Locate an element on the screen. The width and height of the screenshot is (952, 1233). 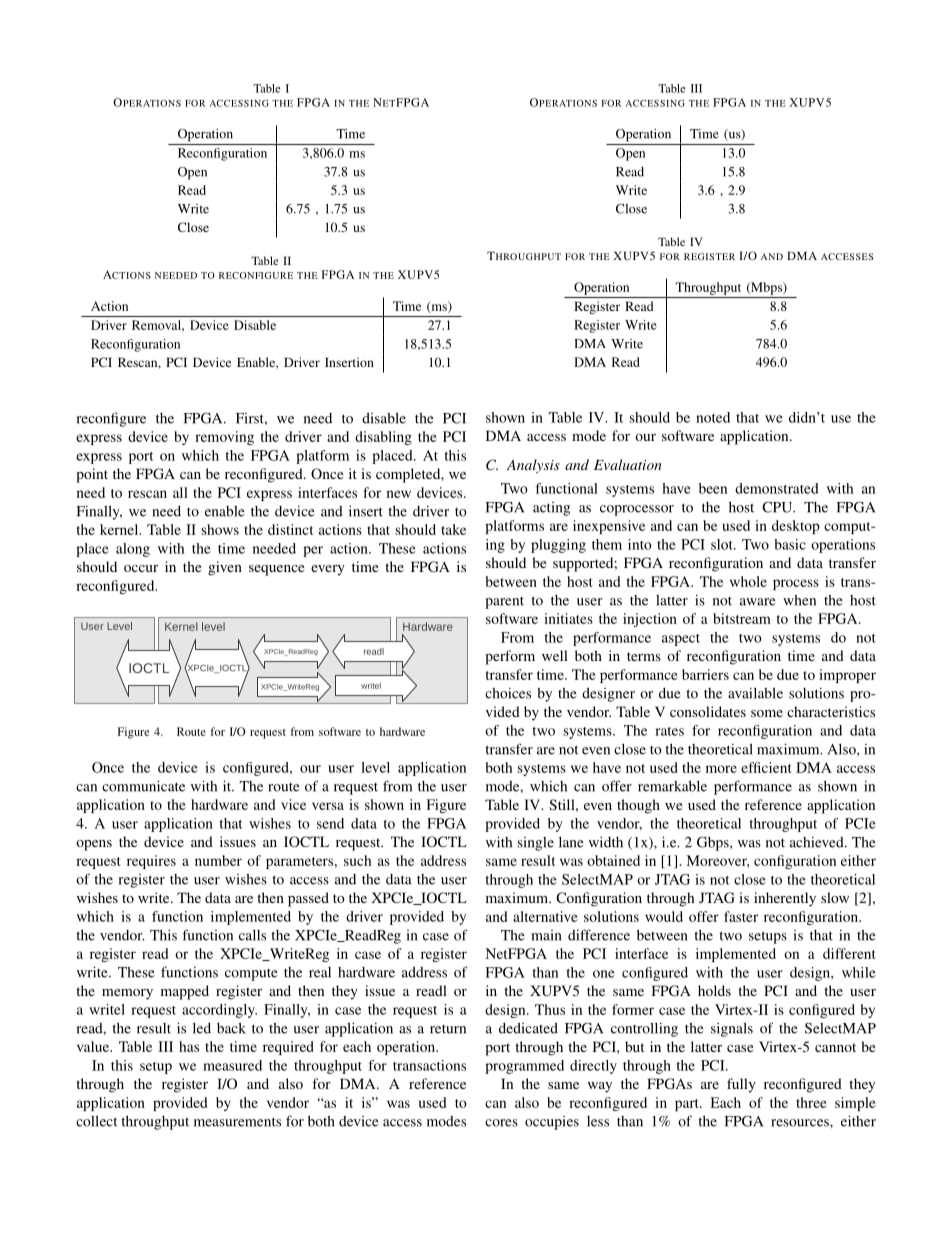
fully is located at coordinates (741, 1085).
